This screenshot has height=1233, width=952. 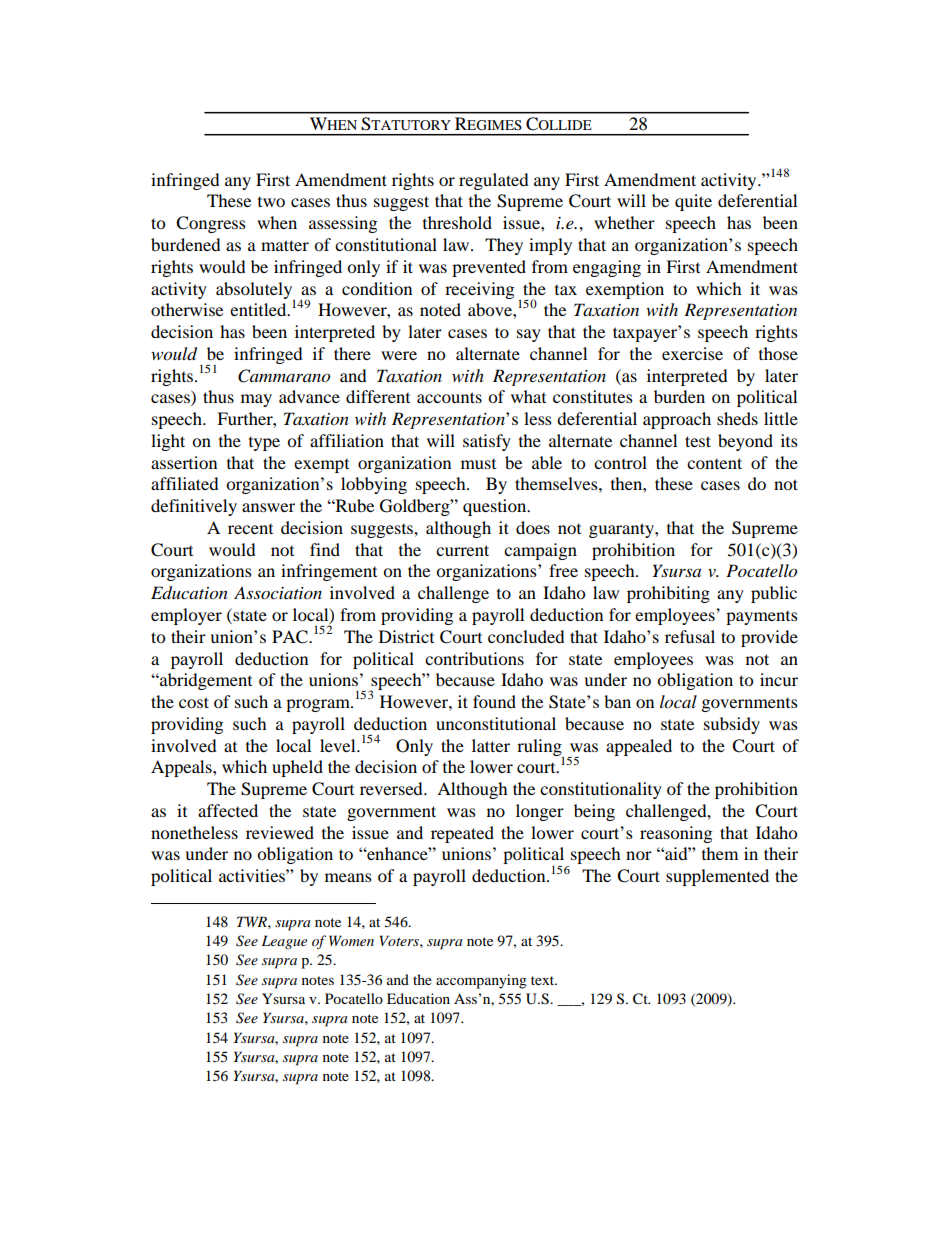 What do you see at coordinates (264, 444) in the screenshot?
I see `type` at bounding box center [264, 444].
